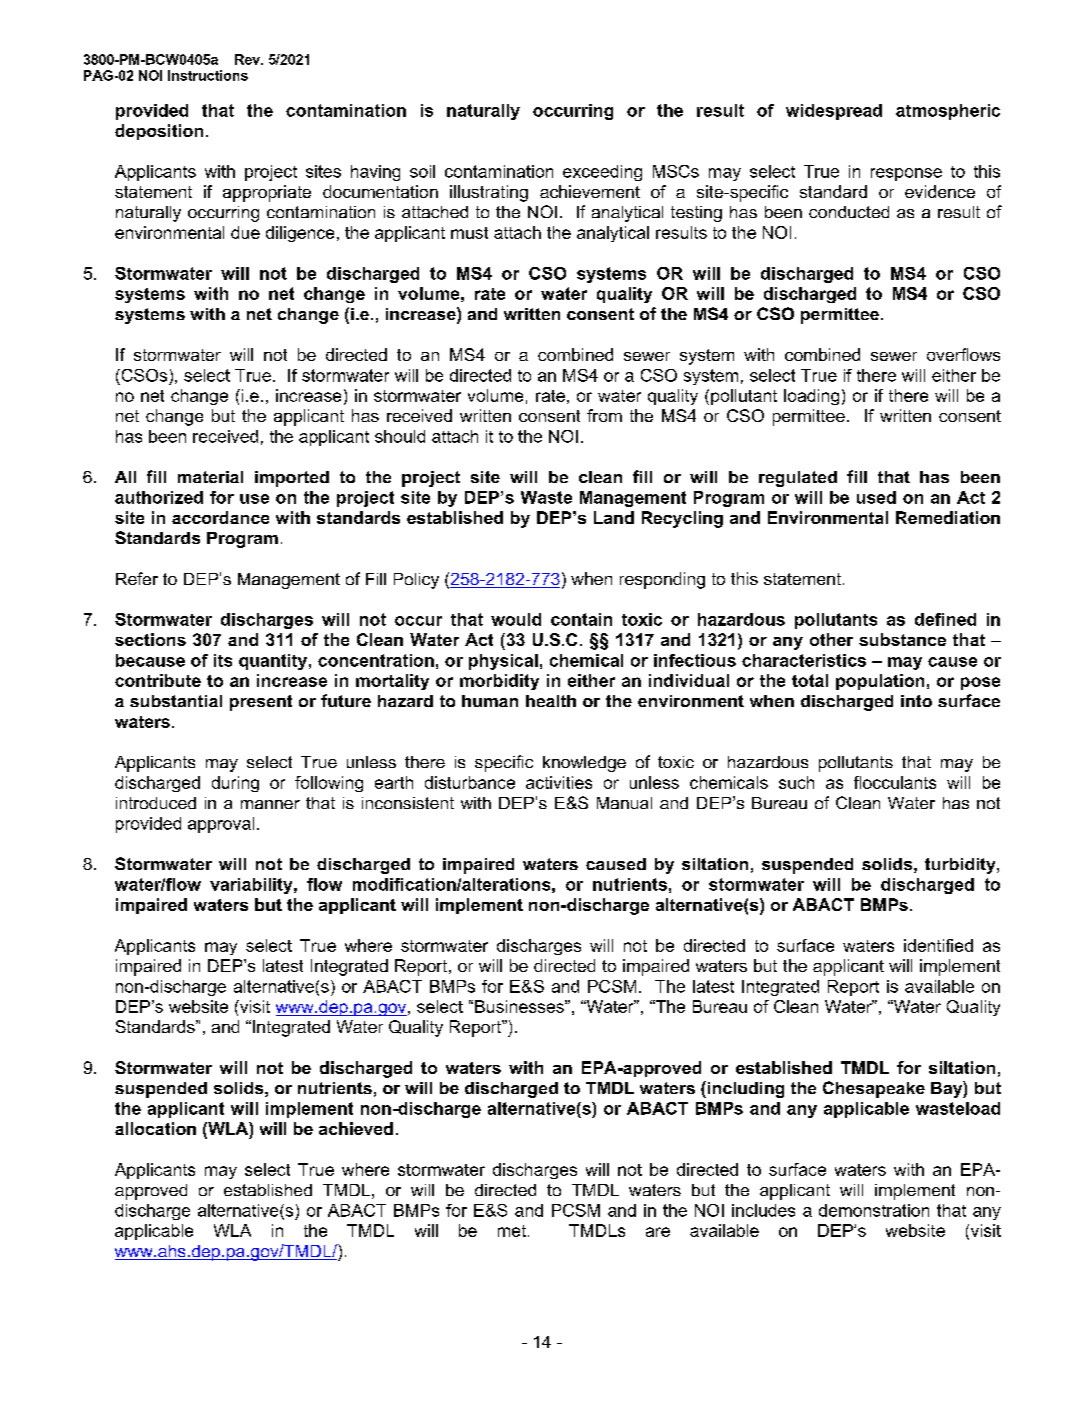 The height and width of the screenshot is (1403, 1084). What do you see at coordinates (602, 173) in the screenshot?
I see `exceeding` at bounding box center [602, 173].
